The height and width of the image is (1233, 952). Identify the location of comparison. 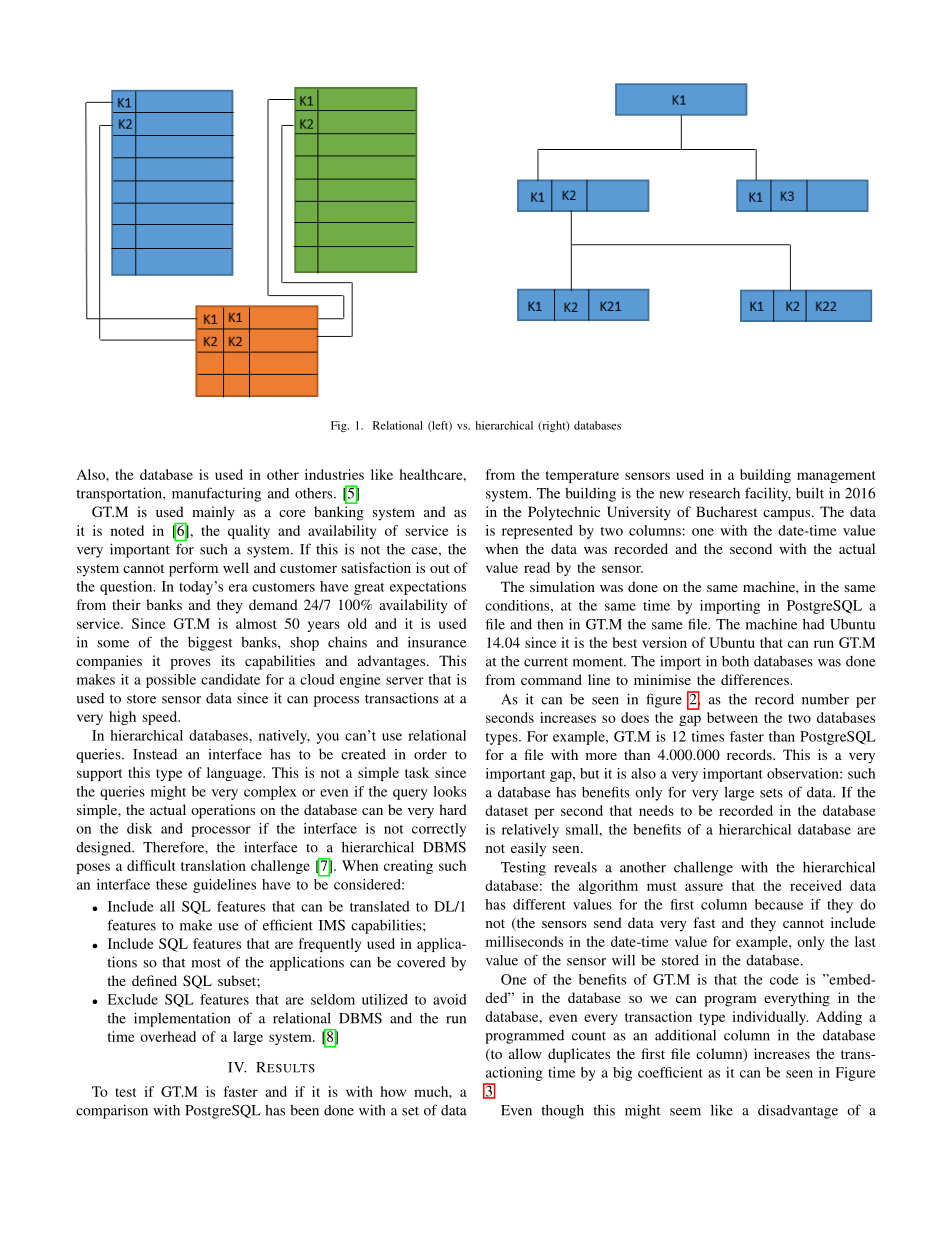
(112, 1111).
